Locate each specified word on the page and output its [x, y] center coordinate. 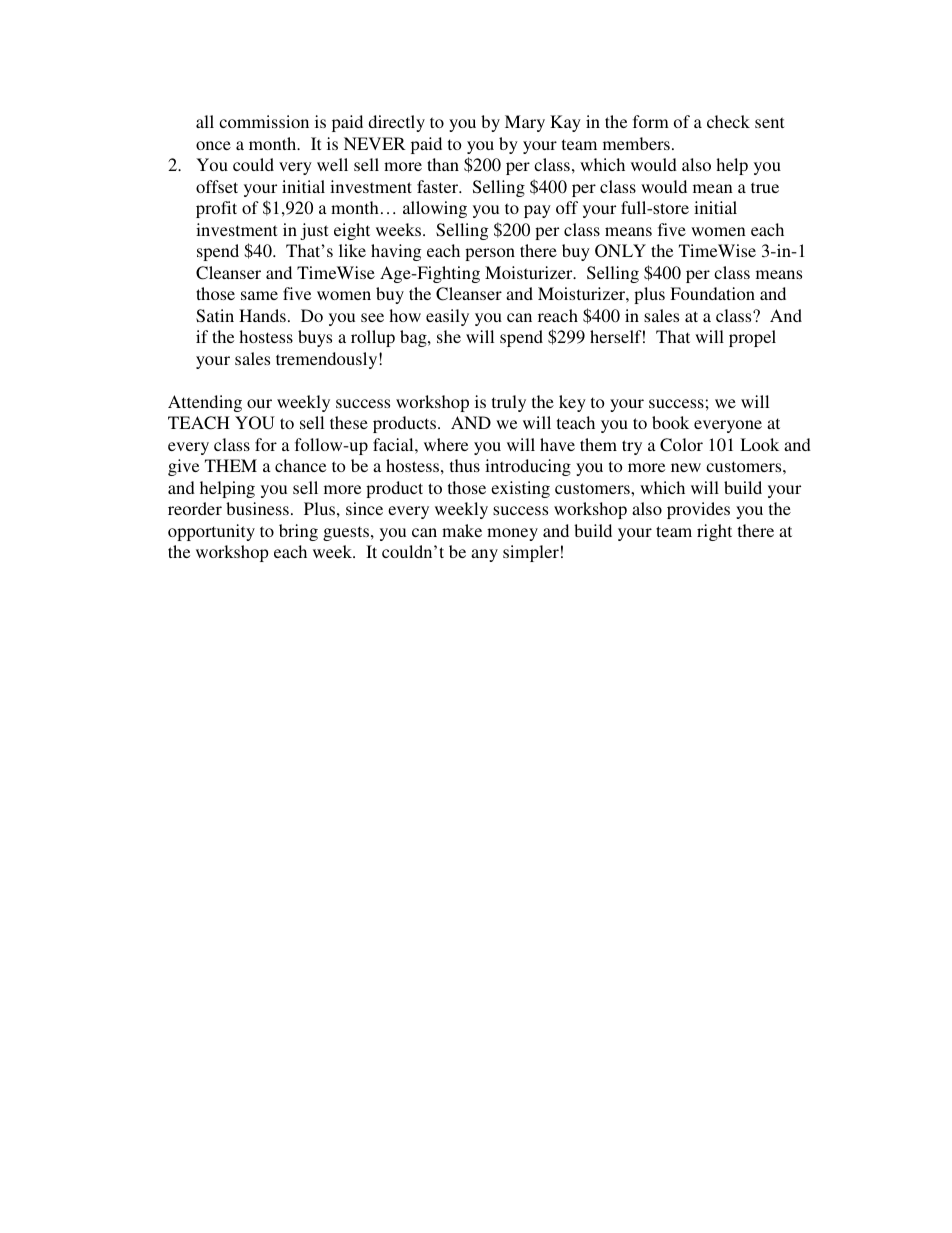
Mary [525, 123]
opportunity [211, 532]
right [714, 532]
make [462, 530]
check [728, 121]
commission [264, 121]
